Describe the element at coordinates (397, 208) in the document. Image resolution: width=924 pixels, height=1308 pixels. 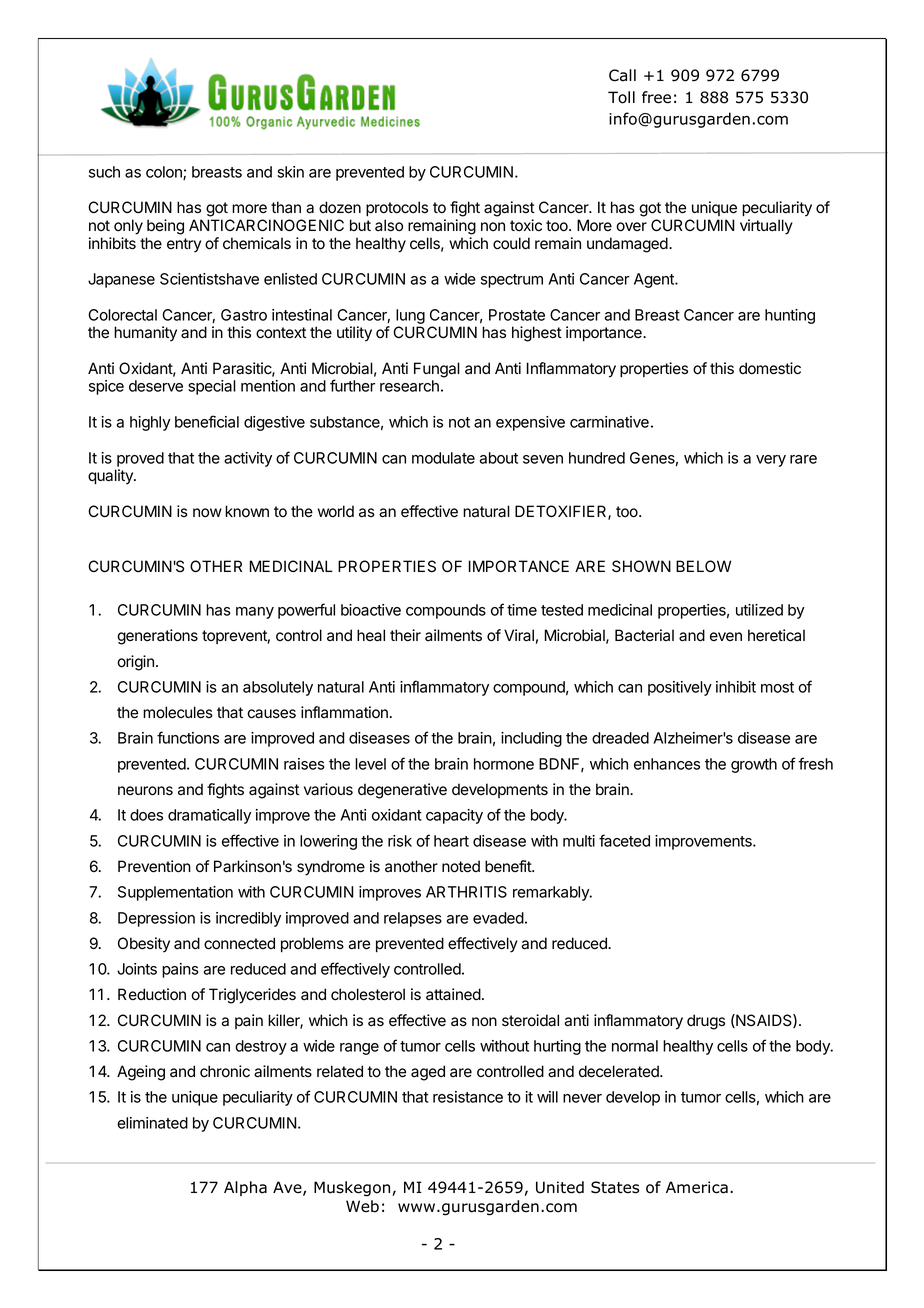
I see `protocols` at that location.
